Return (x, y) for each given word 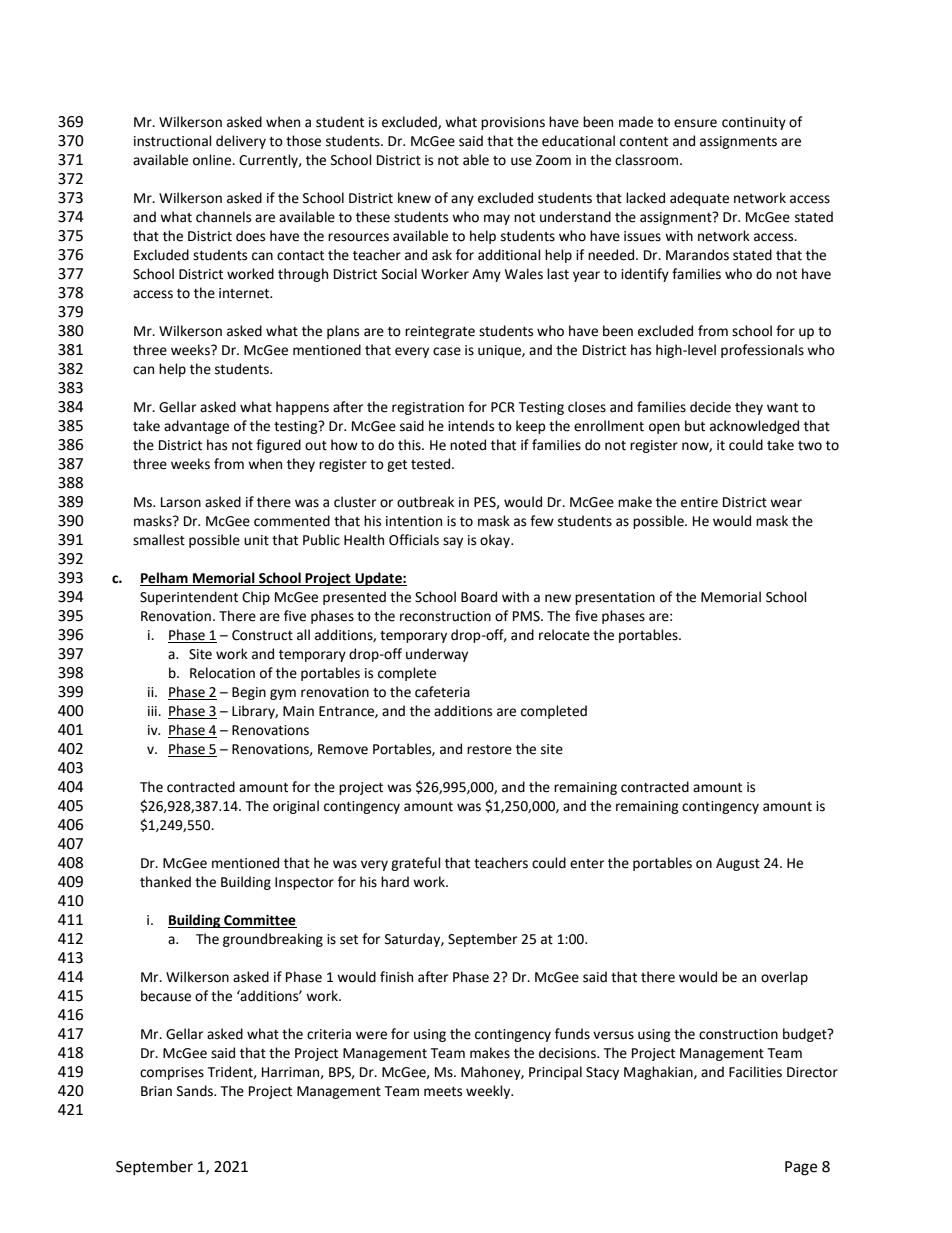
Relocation (222, 673)
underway (437, 655)
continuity (754, 123)
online (213, 160)
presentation (615, 598)
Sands (196, 1091)
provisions (513, 123)
